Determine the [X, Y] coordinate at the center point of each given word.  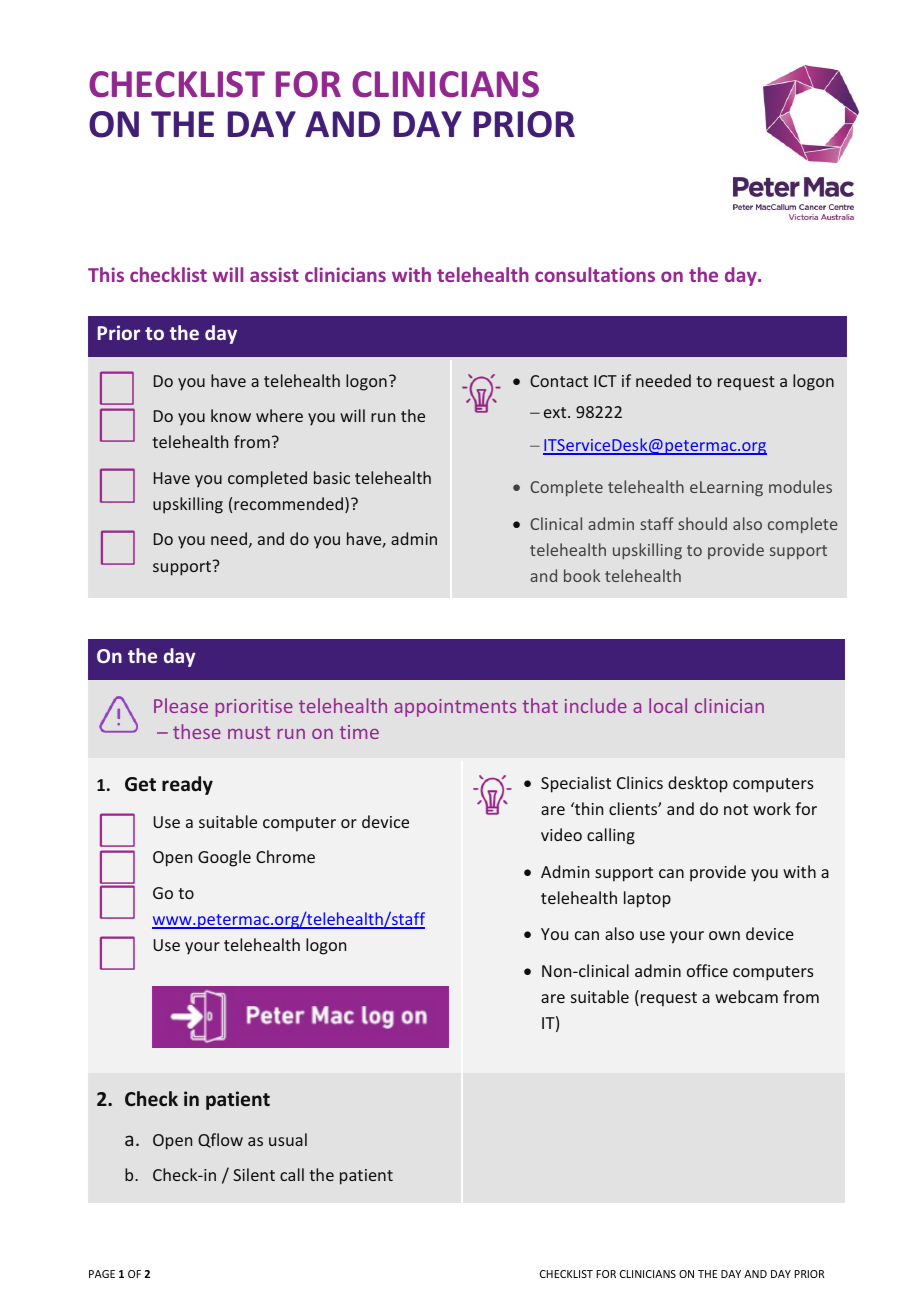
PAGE [102, 1274]
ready [187, 785]
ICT [605, 381]
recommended [288, 503]
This [106, 274]
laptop [647, 899]
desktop [698, 784]
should [702, 523]
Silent [254, 1174]
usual [288, 1139]
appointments [455, 708]
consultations [595, 274]
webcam [746, 996]
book [582, 575]
